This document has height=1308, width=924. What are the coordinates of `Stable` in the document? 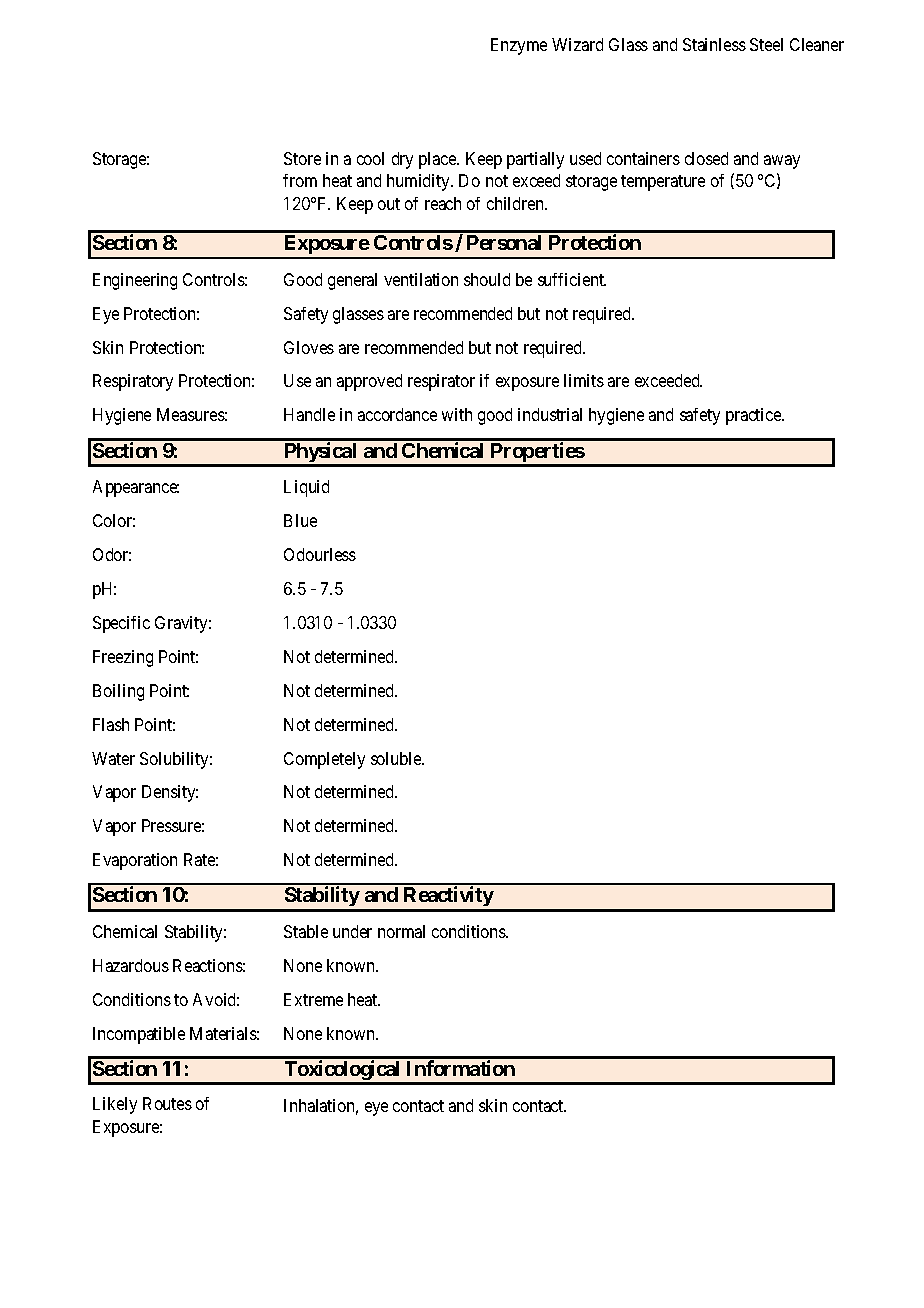 It's located at (306, 931).
